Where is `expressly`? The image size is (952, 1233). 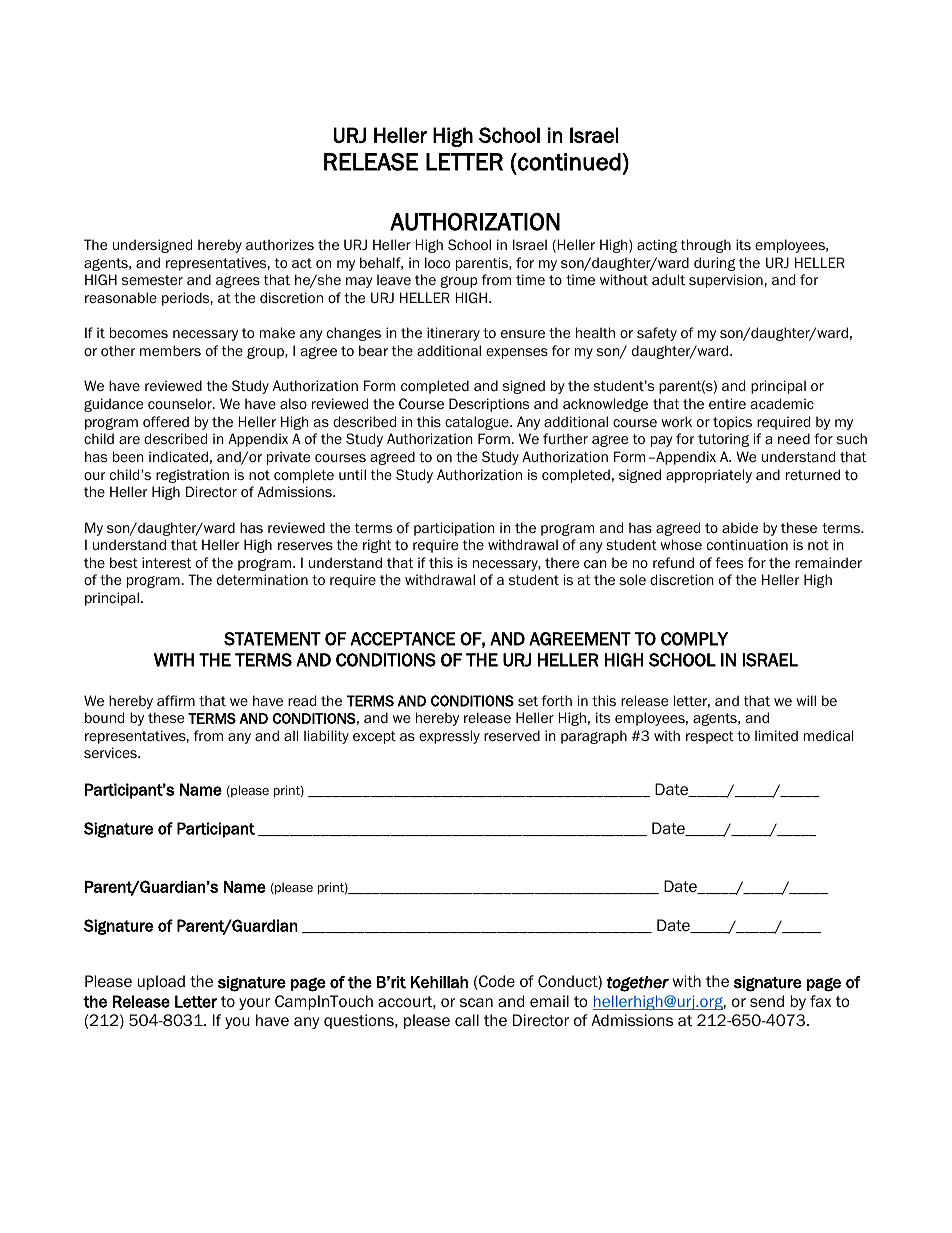 expressly is located at coordinates (449, 737).
